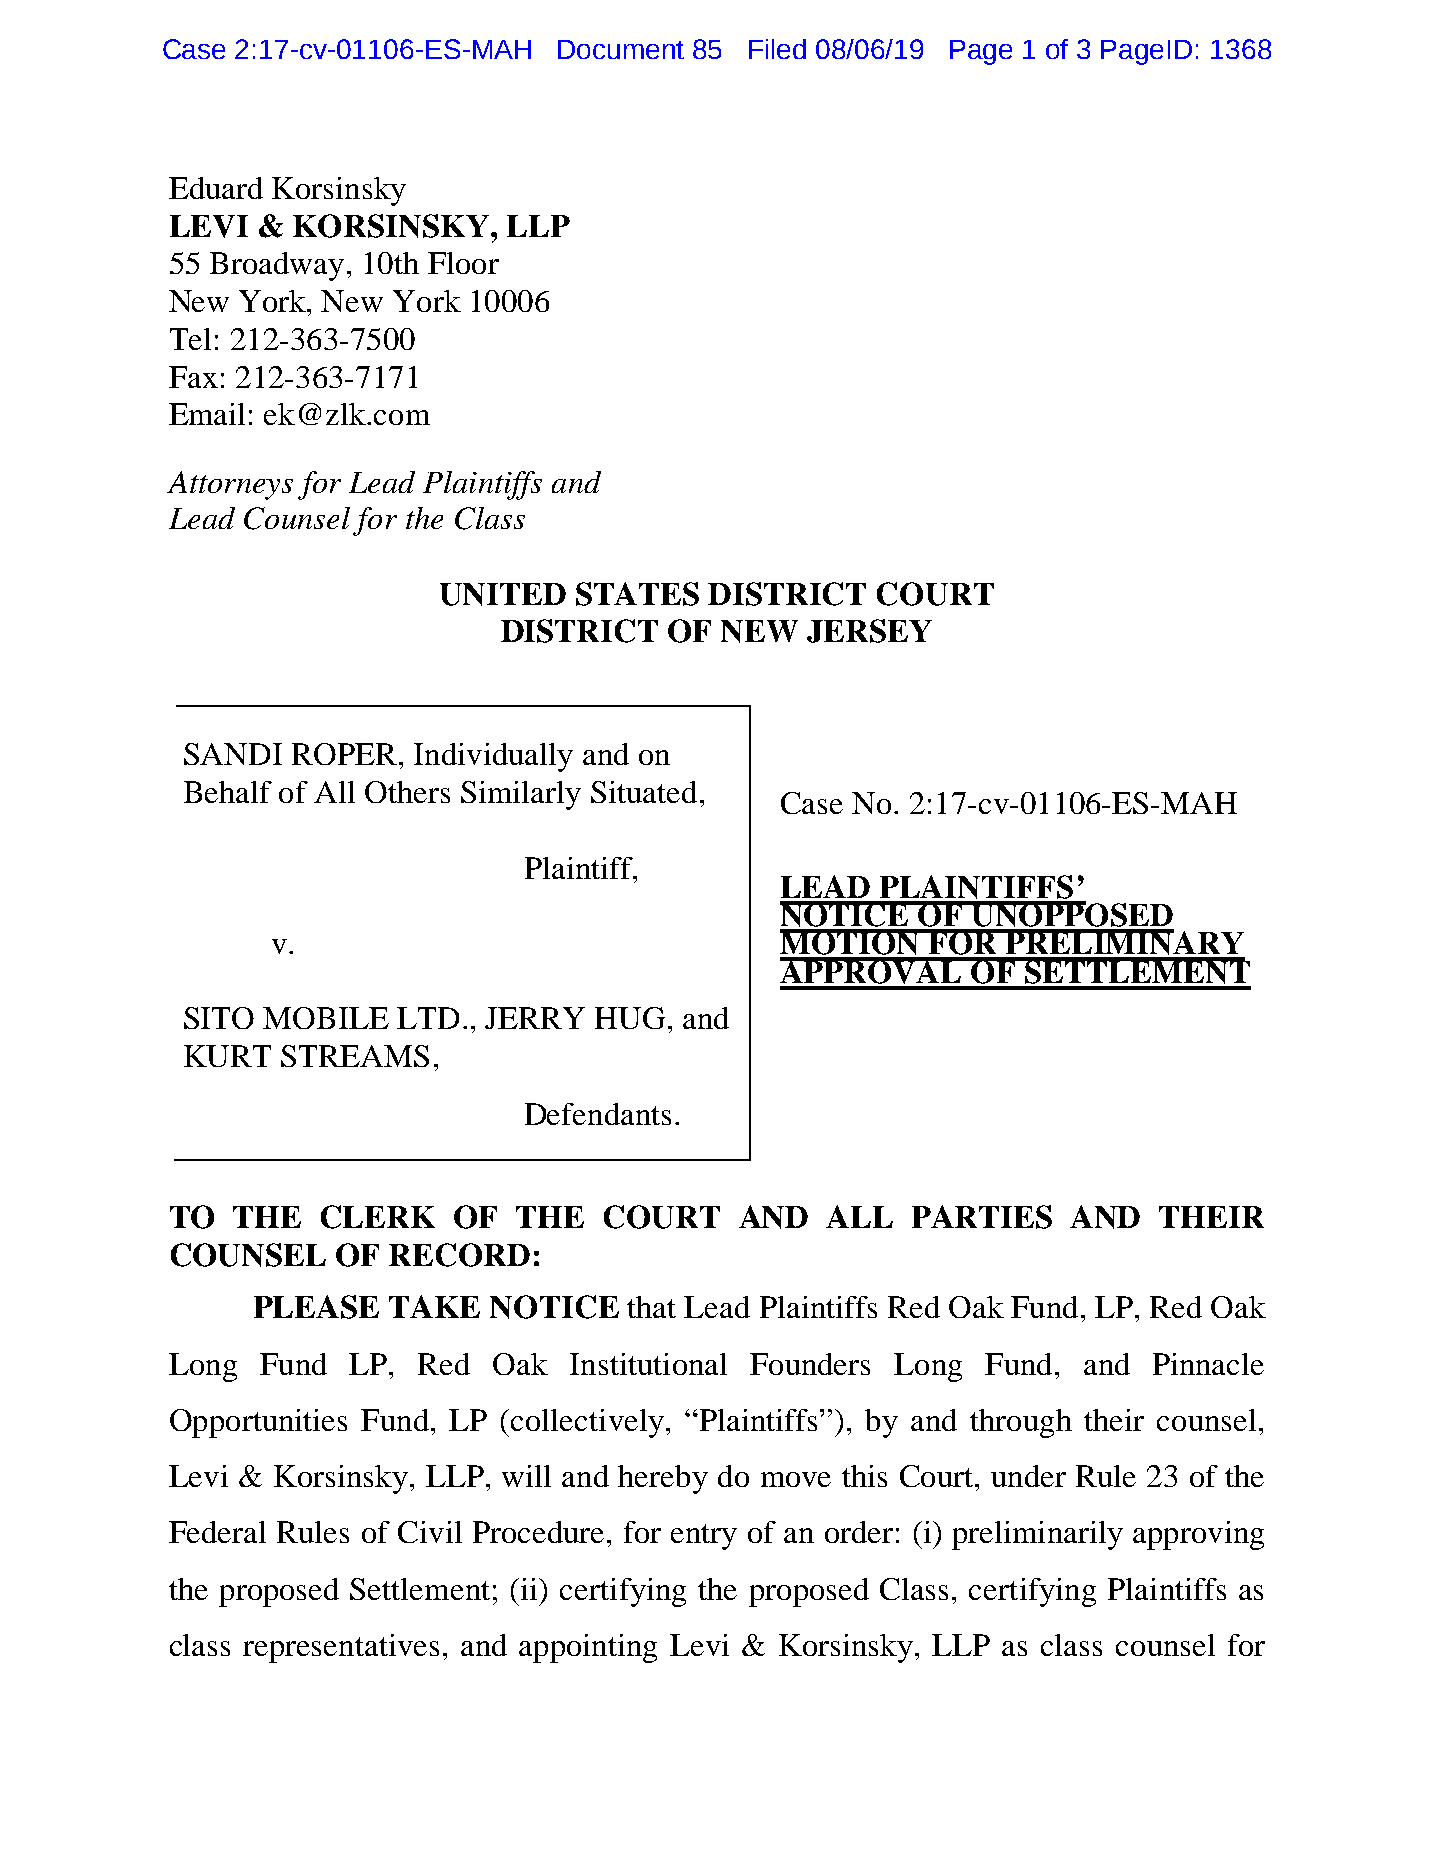 The image size is (1434, 1856). Describe the element at coordinates (355, 1056) in the screenshot. I see `STREAMS` at that location.
